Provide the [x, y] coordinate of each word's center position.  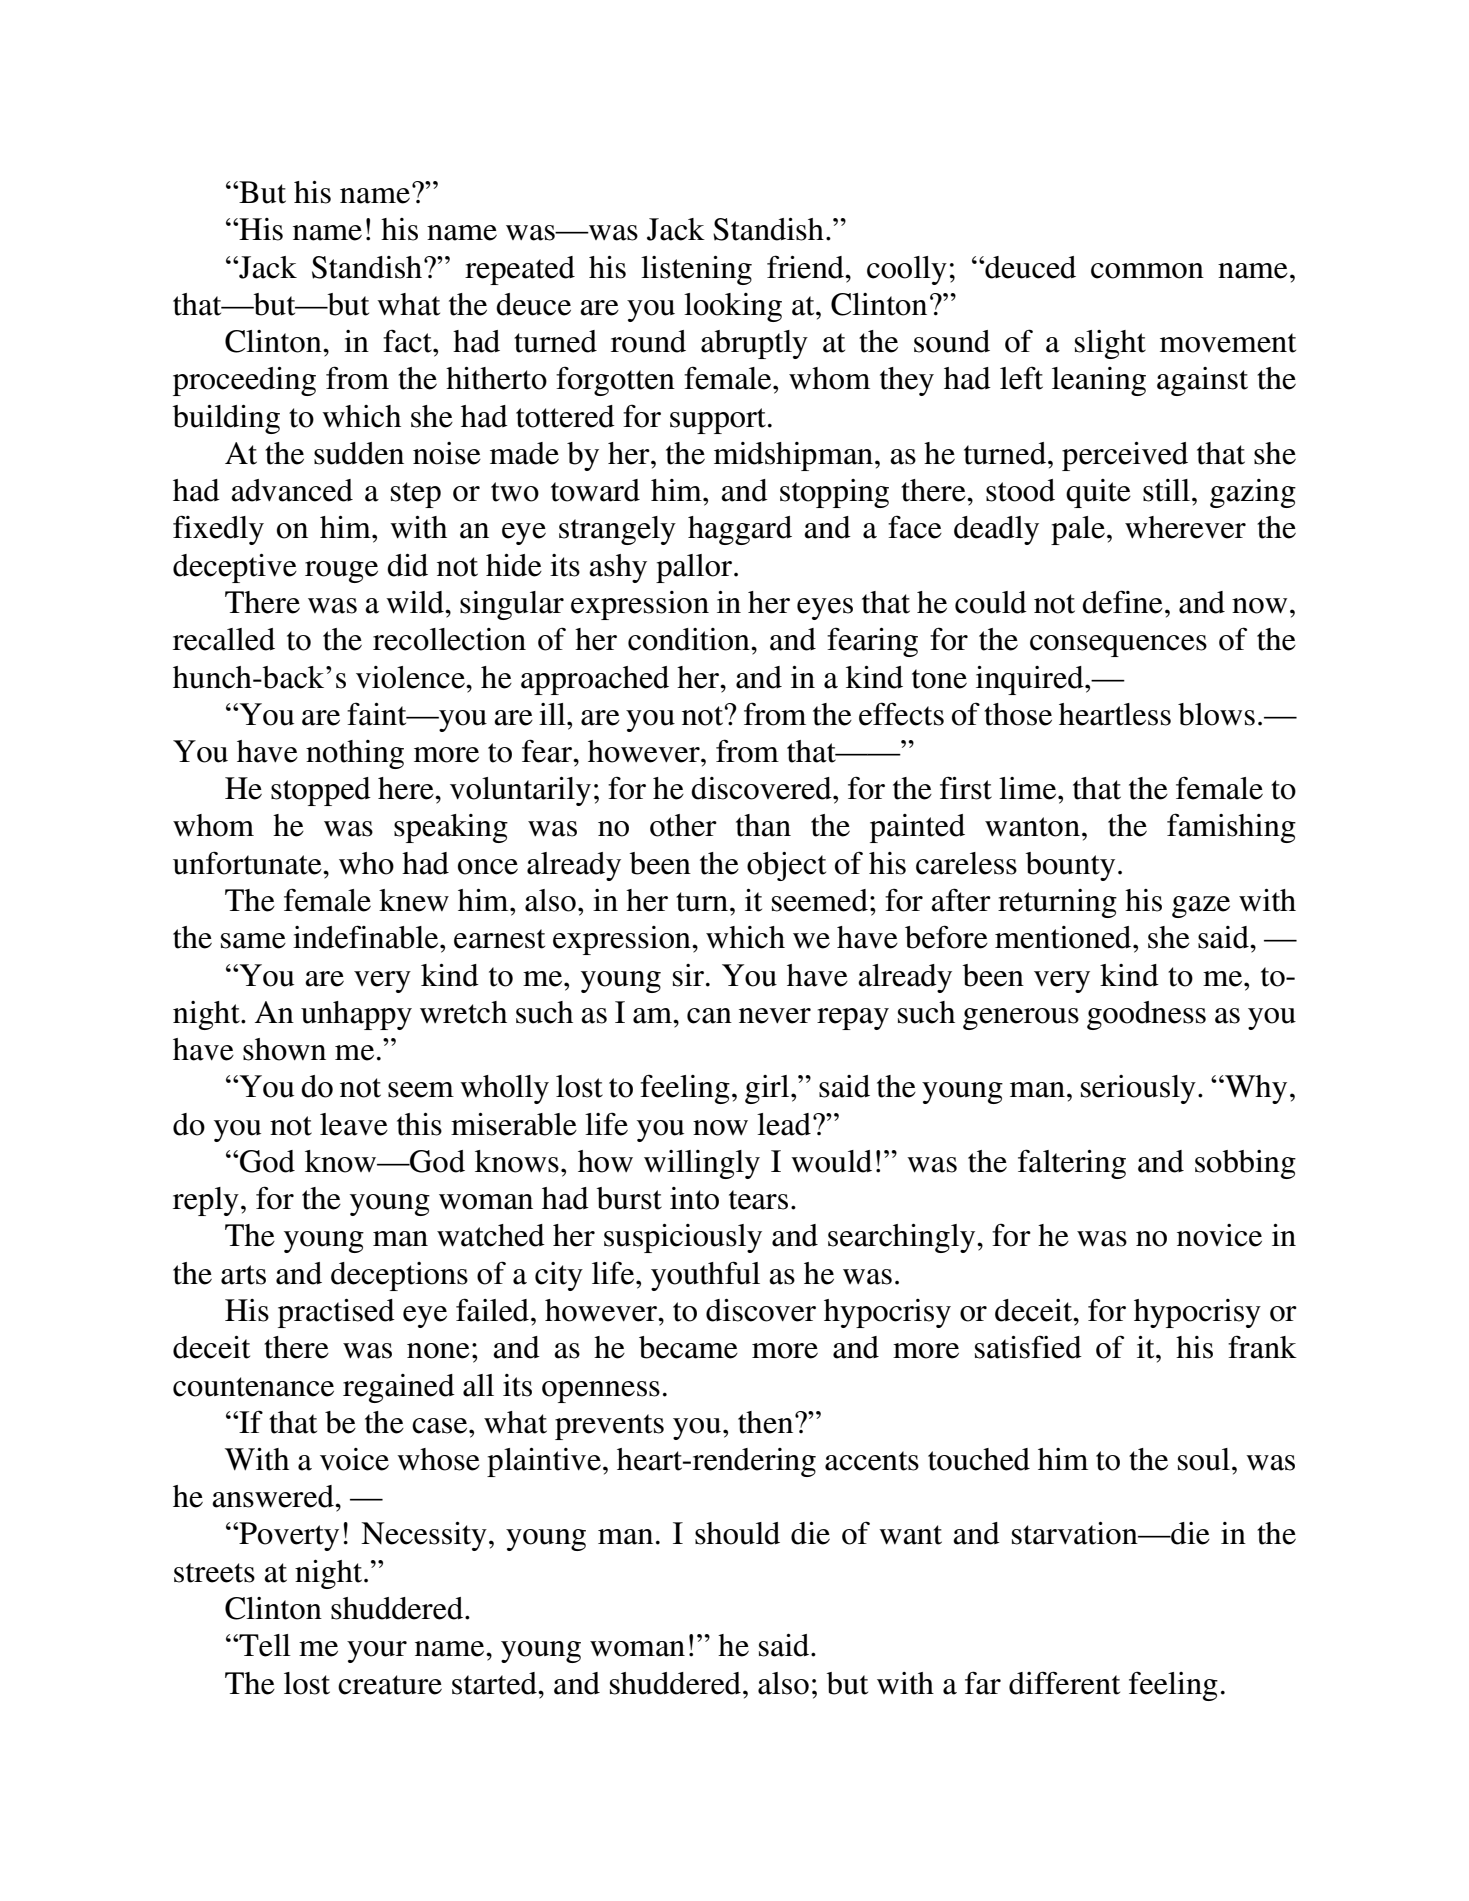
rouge [341, 572]
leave [354, 1124]
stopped [321, 791]
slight [1110, 344]
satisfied [1028, 1347]
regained [399, 1388]
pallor [695, 568]
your [377, 1652]
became [688, 1347]
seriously [1138, 1089]
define [1122, 602]
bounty [1070, 866]
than [763, 825]
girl [768, 1089]
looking [733, 307]
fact [408, 341]
